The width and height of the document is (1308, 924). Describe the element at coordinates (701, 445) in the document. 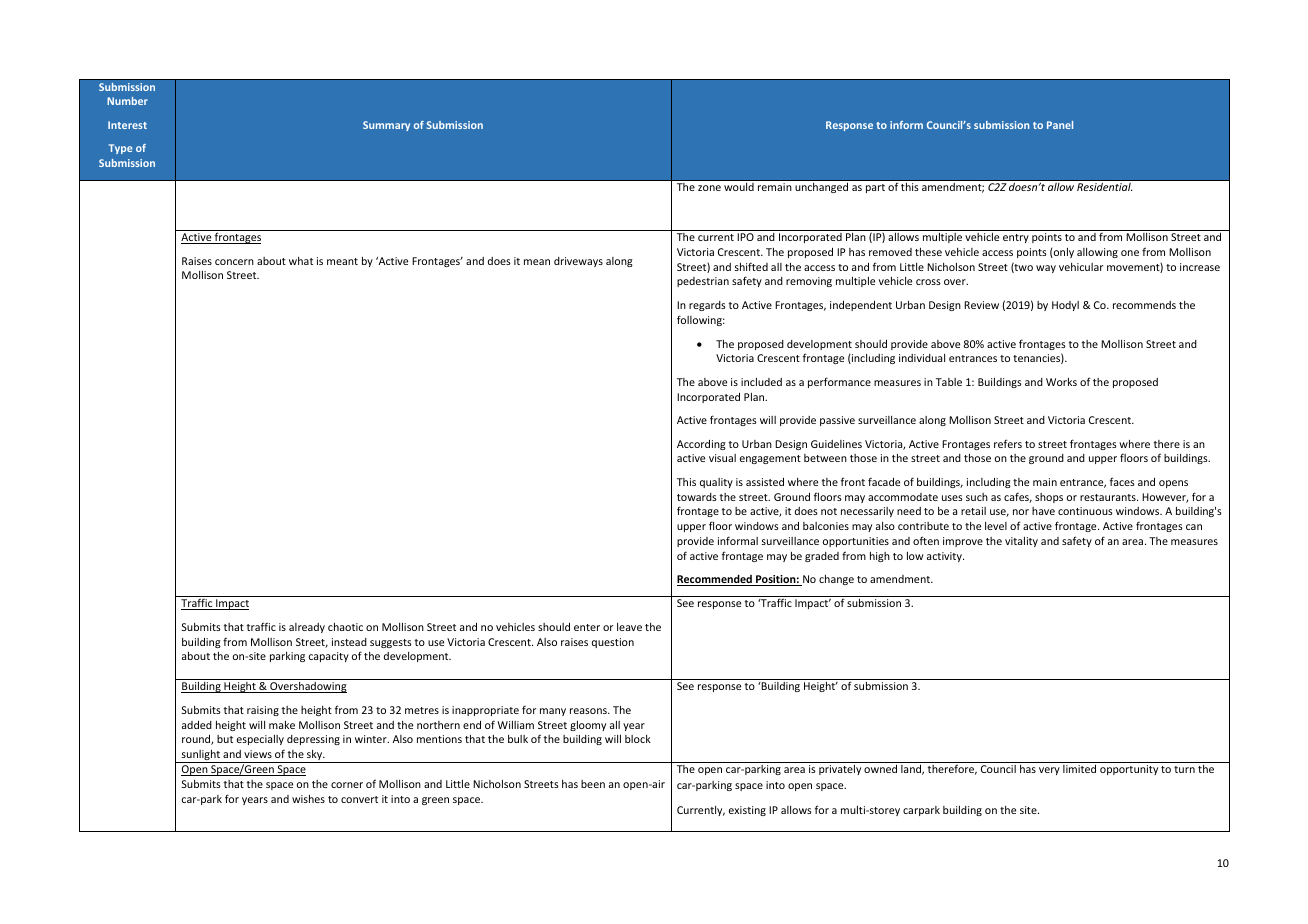

I see `According` at that location.
